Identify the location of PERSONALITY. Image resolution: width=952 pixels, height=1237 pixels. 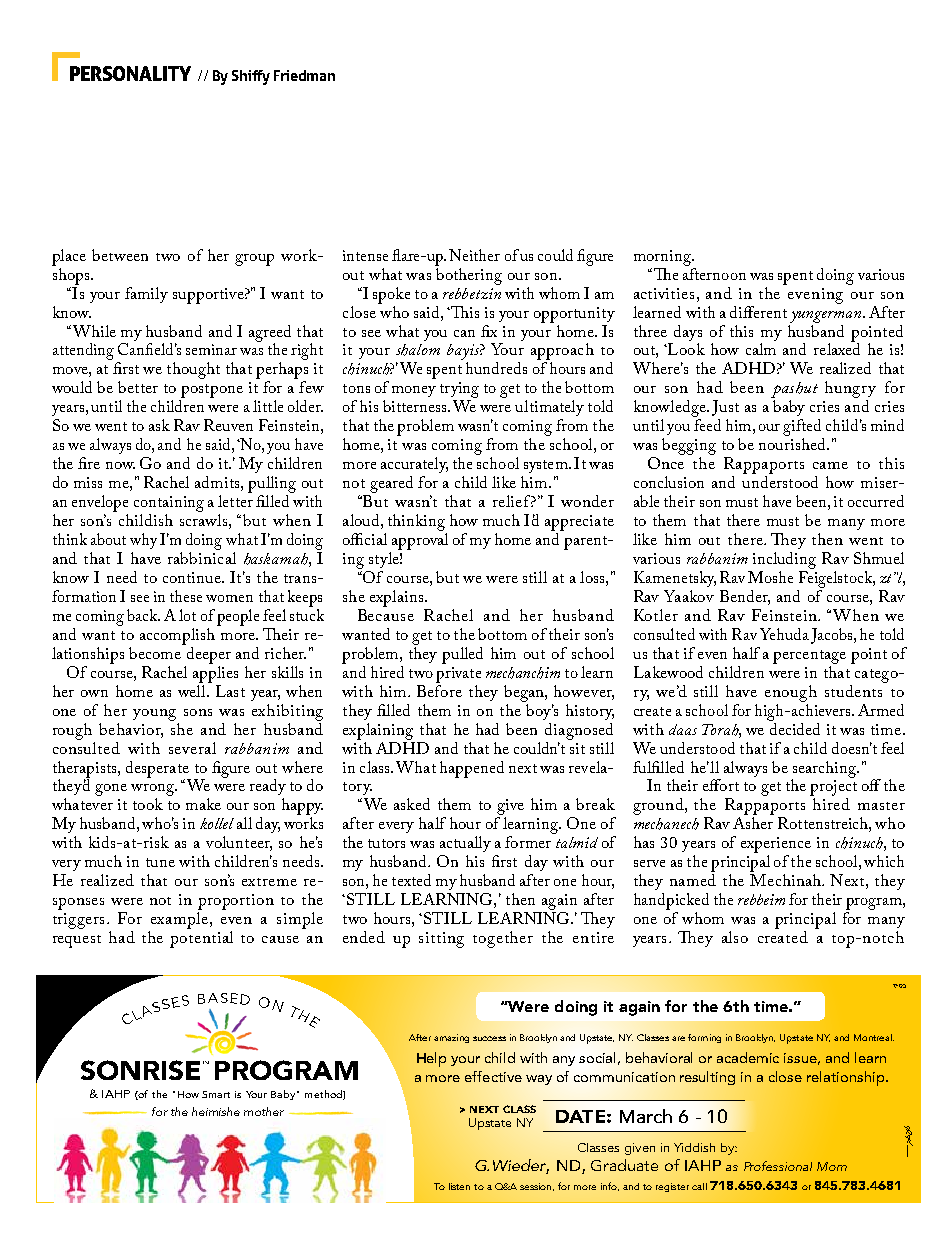
(130, 73).
